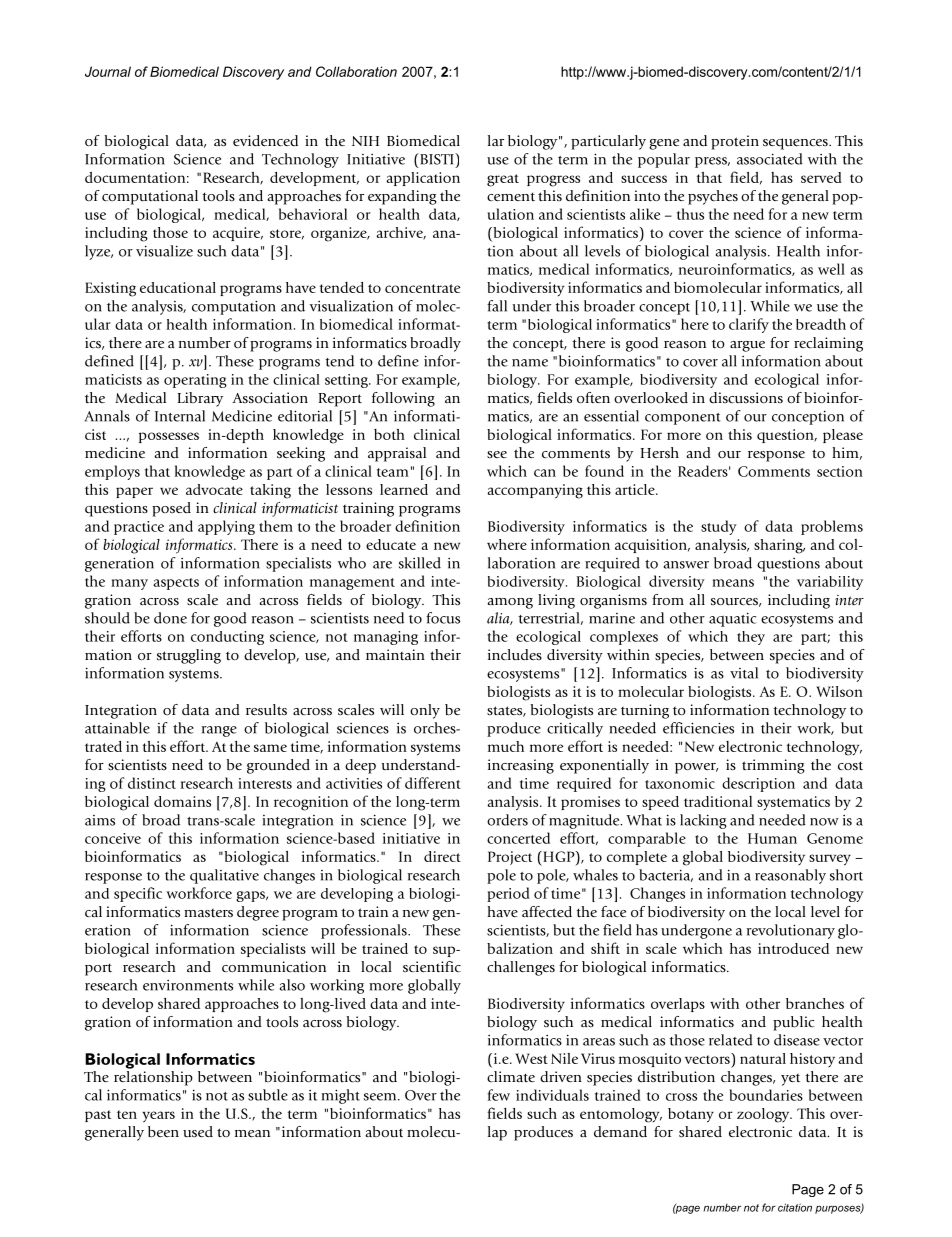 The image size is (952, 1237). What do you see at coordinates (397, 454) in the image?
I see `appraisal` at bounding box center [397, 454].
